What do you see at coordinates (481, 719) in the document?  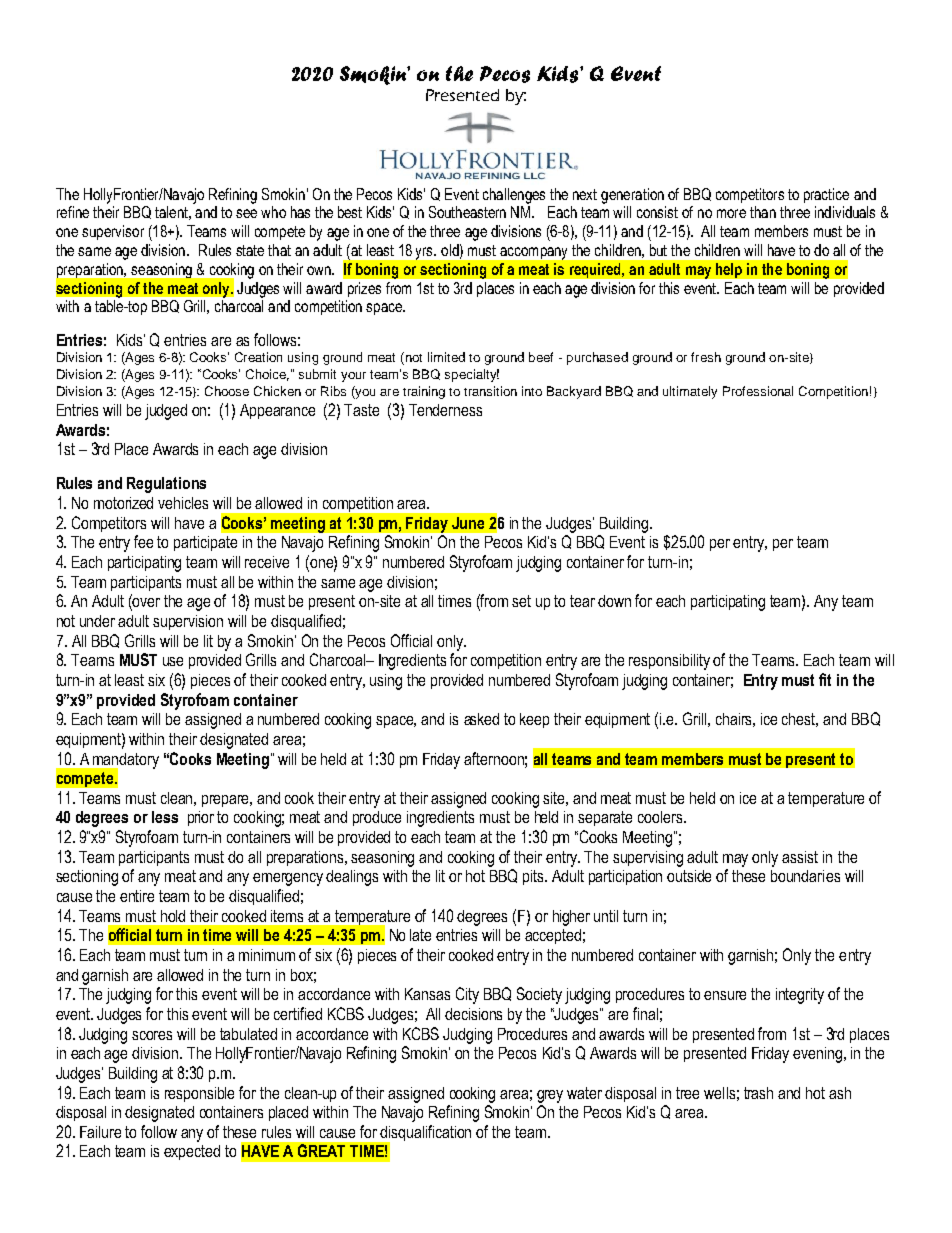 I see `asked` at bounding box center [481, 719].
